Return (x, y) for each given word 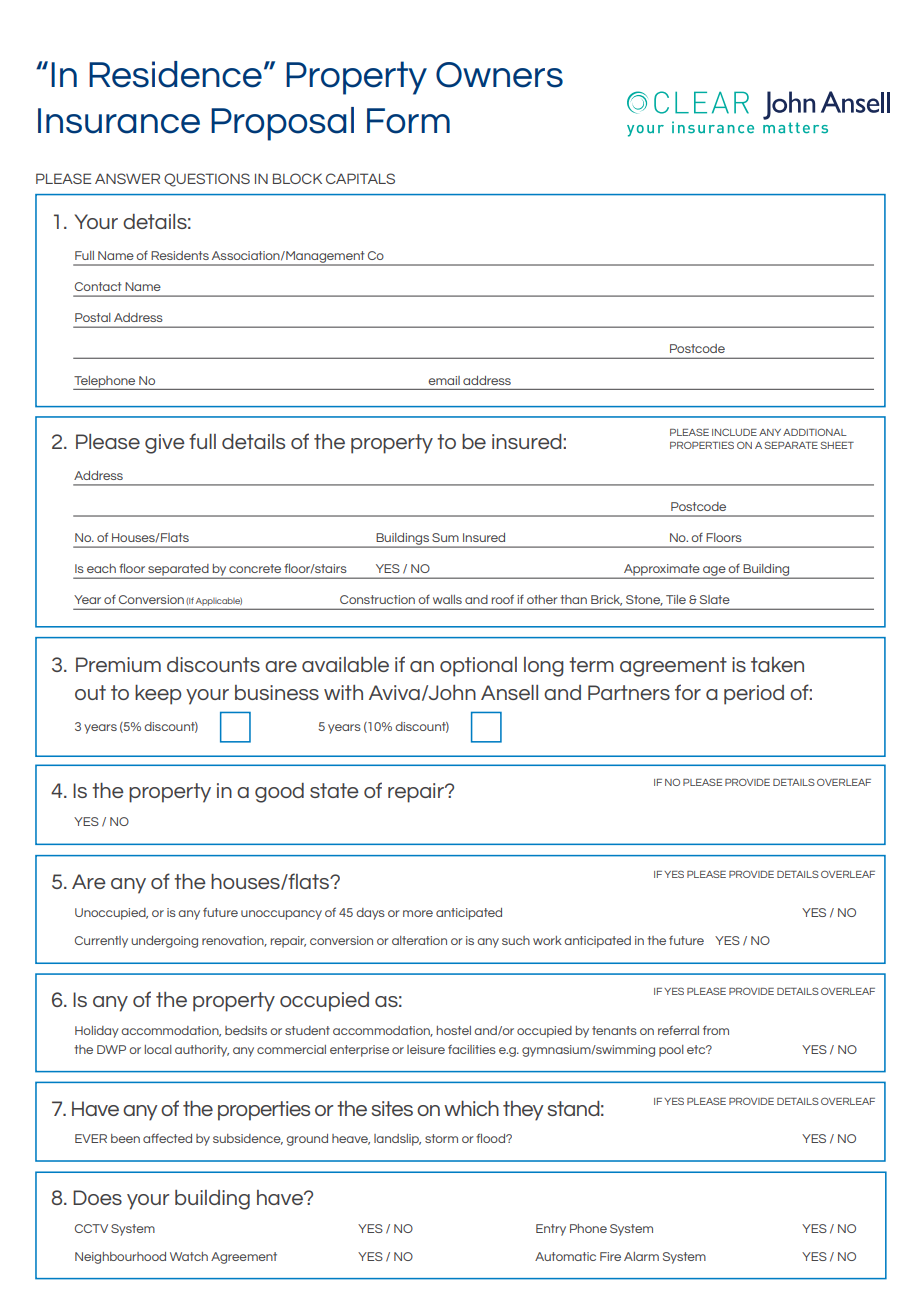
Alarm (641, 1256)
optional (478, 667)
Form (408, 121)
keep (158, 695)
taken (777, 664)
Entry (551, 1230)
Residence (175, 74)
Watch (189, 1256)
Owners (499, 75)
